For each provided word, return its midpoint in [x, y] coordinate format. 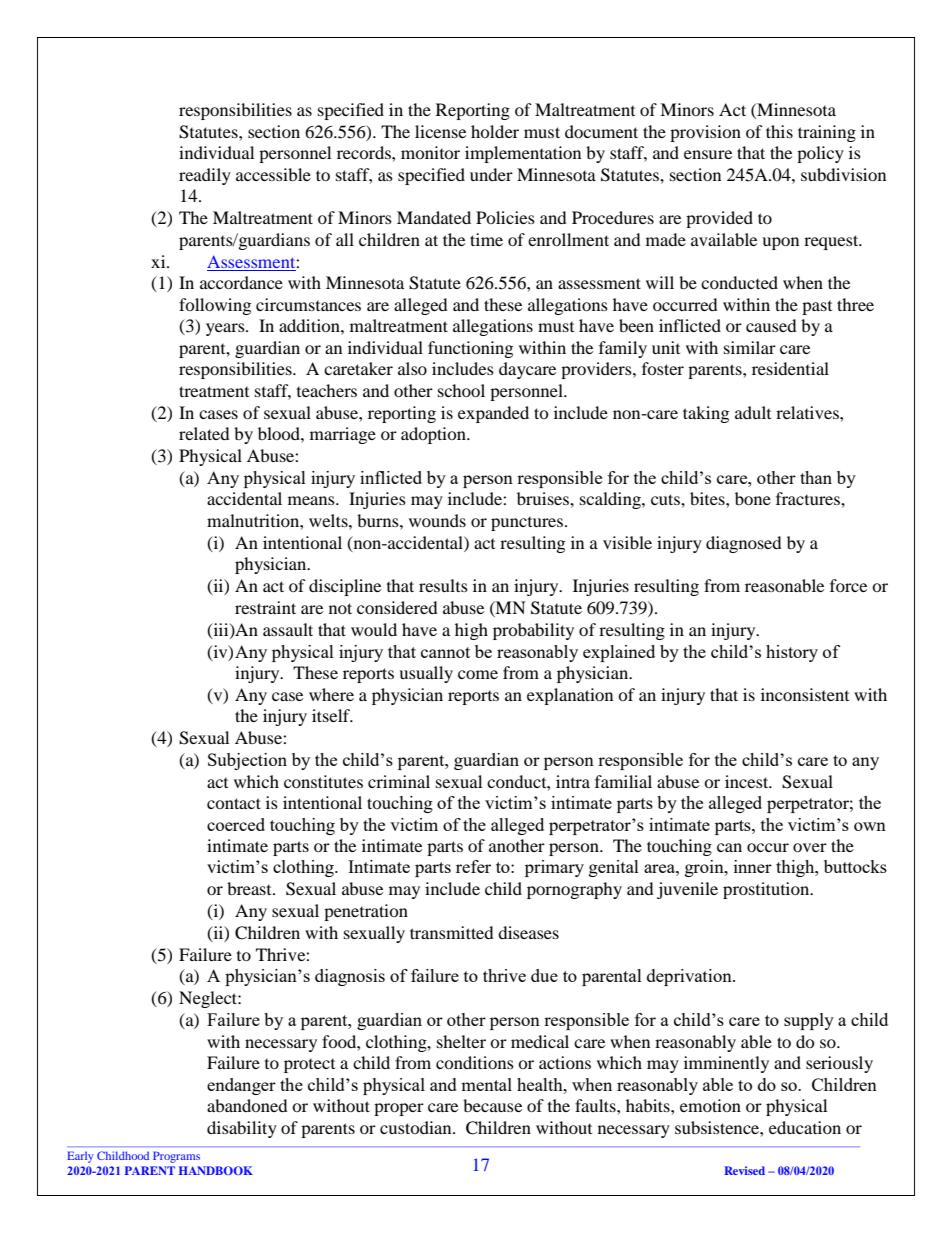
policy [820, 154]
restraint [265, 607]
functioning [470, 349]
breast [250, 888]
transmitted [452, 932]
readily [205, 176]
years [226, 329]
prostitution [767, 890]
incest [748, 781]
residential [790, 368]
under [491, 174]
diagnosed [744, 544]
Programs [176, 1157]
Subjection [247, 761]
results [443, 585]
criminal [399, 781]
